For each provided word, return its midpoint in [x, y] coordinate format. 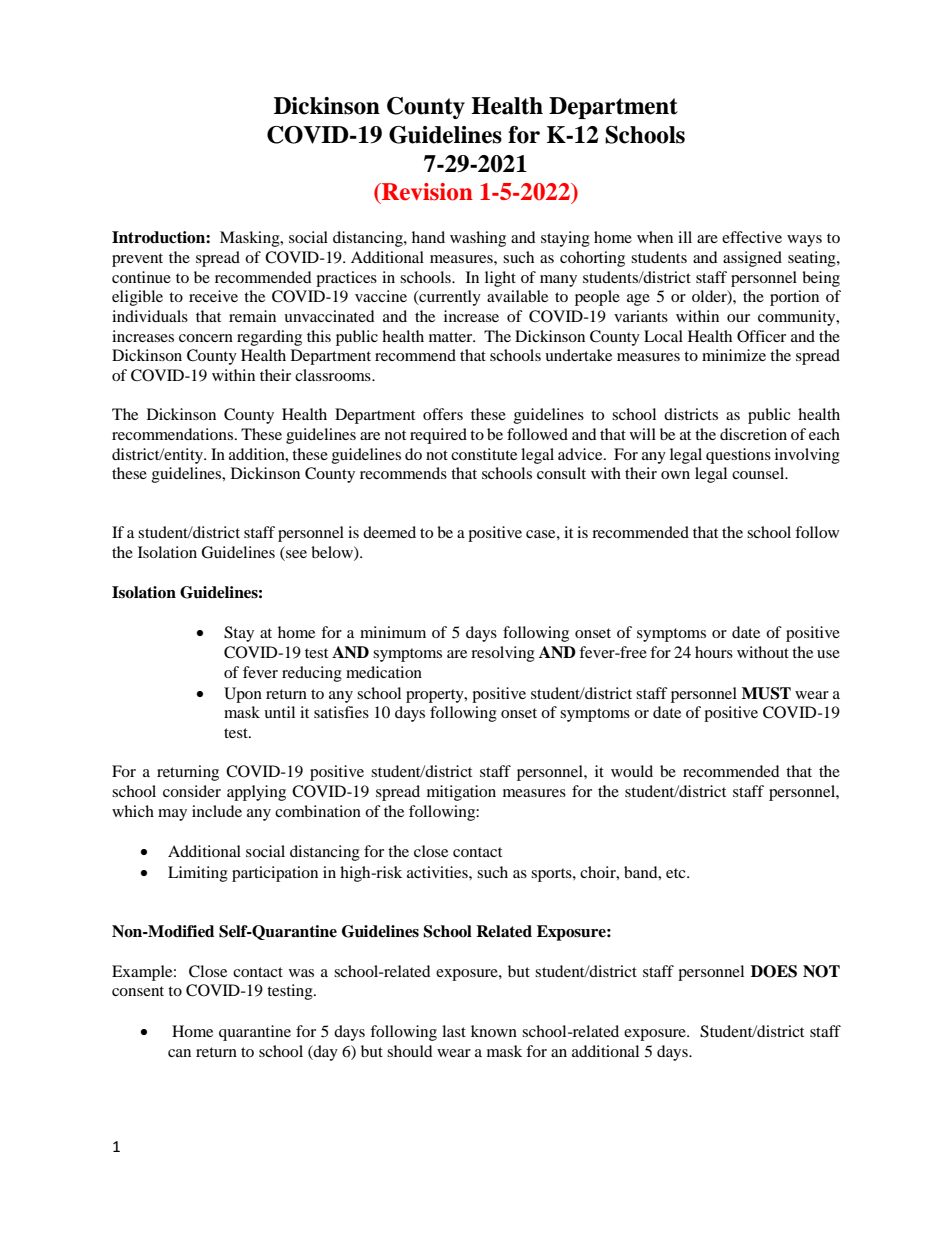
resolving [503, 654]
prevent [137, 260]
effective [752, 237]
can [179, 1053]
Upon [243, 695]
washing [478, 239]
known [494, 1031]
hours [714, 652]
